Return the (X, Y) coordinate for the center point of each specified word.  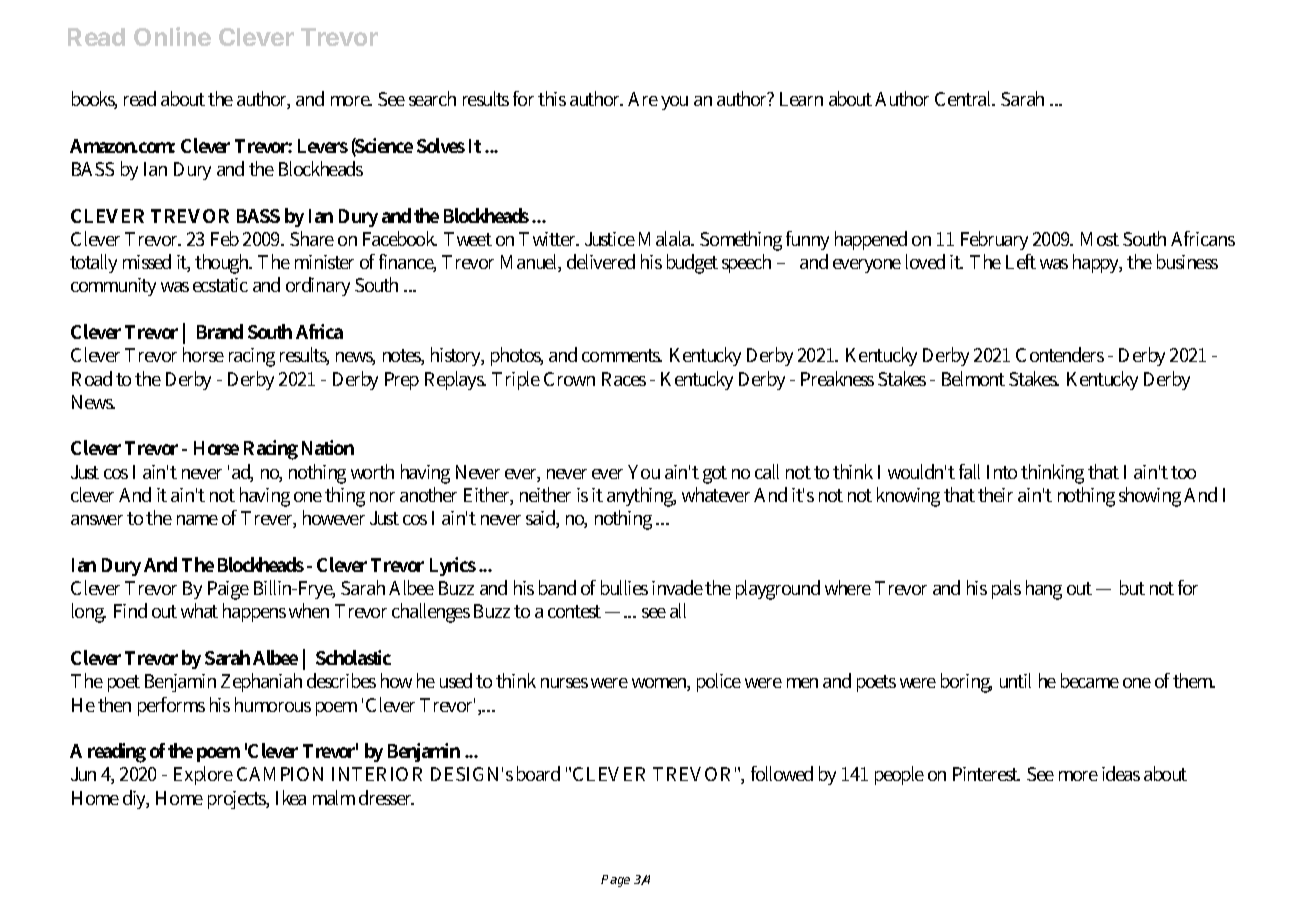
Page (615, 881)
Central (965, 98)
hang (1044, 590)
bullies (624, 587)
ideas (1121, 773)
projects (238, 800)
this (552, 98)
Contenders (1060, 354)
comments (622, 355)
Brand (220, 331)
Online (172, 36)
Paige (228, 590)
